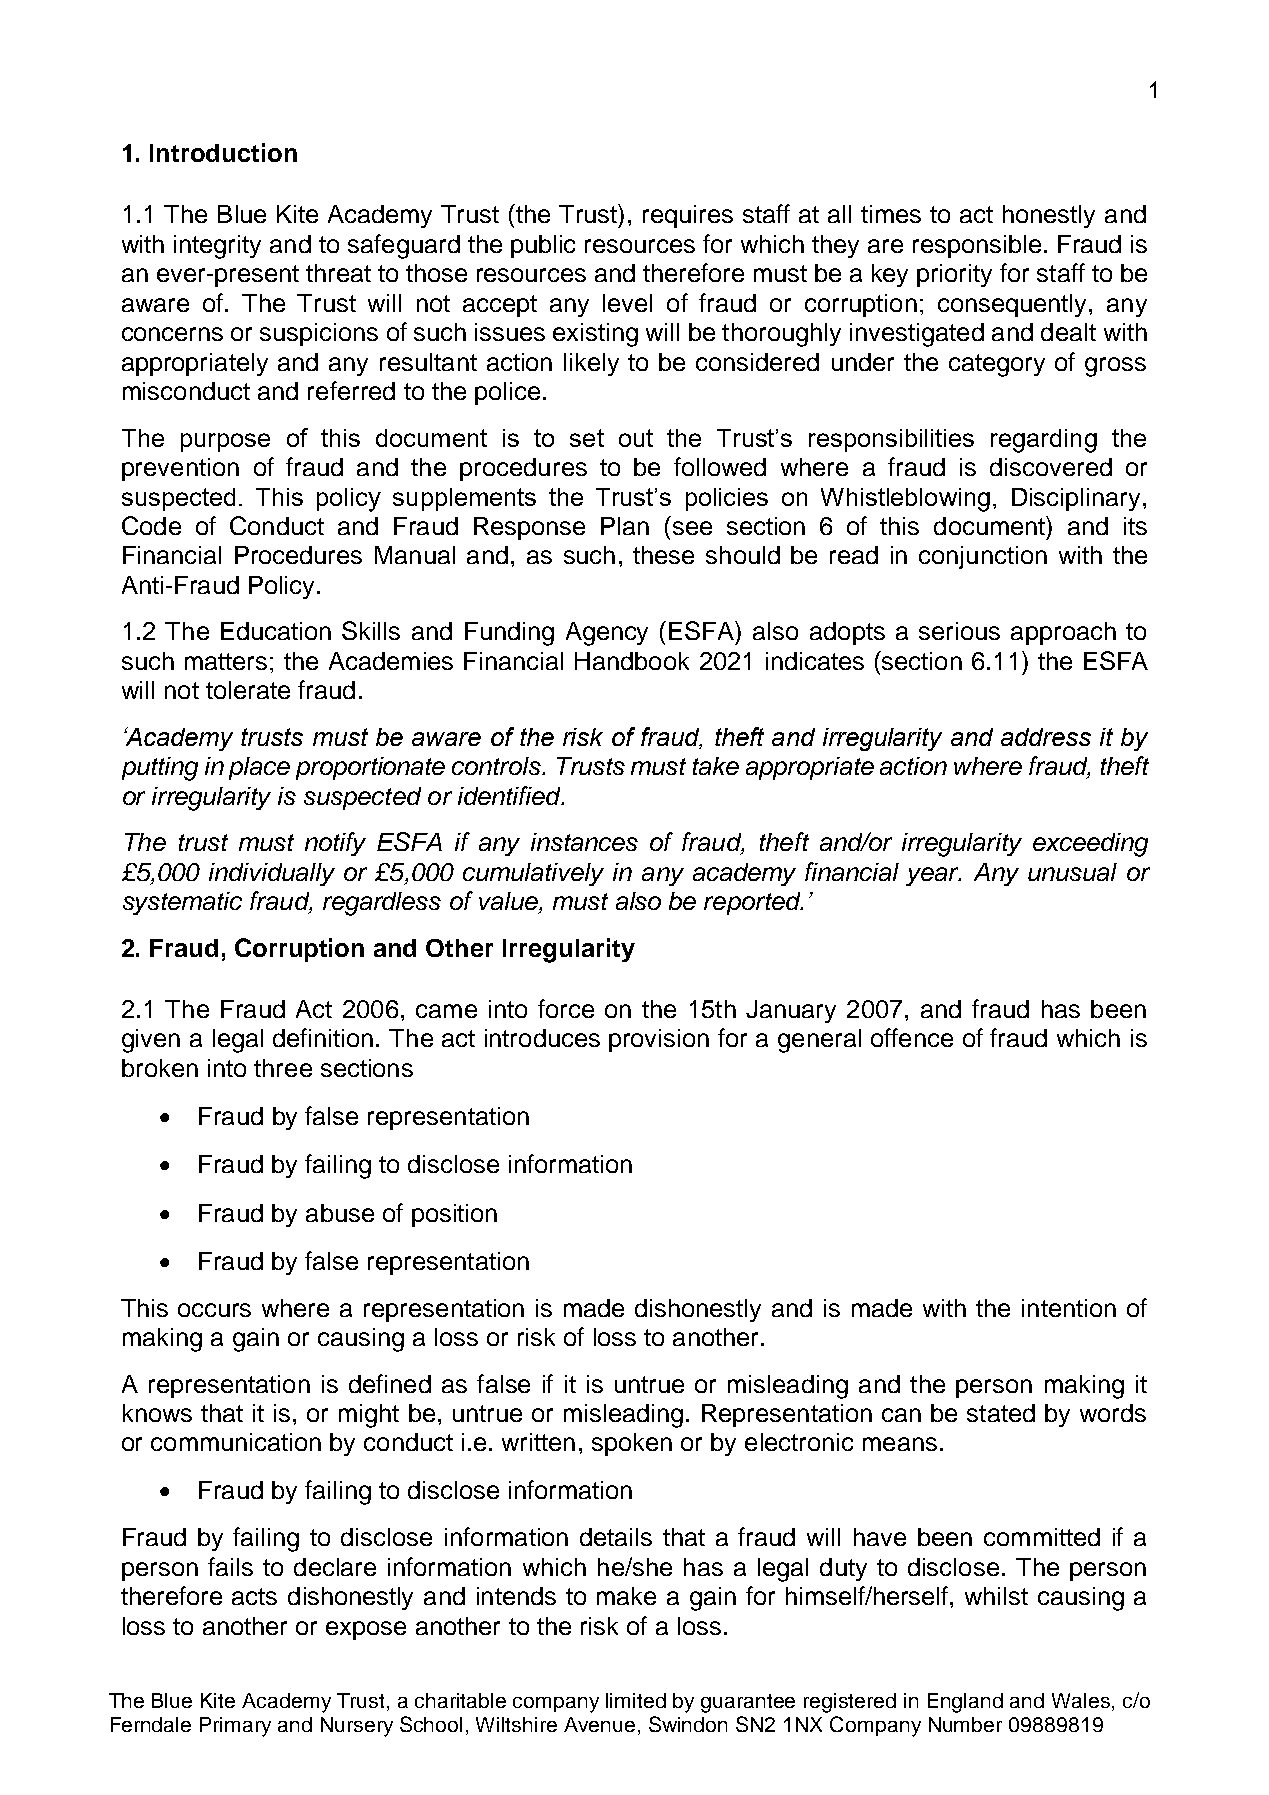 Image resolution: width=1269 pixels, height=1795 pixels. What do you see at coordinates (632, 661) in the screenshot?
I see `Handbook` at bounding box center [632, 661].
